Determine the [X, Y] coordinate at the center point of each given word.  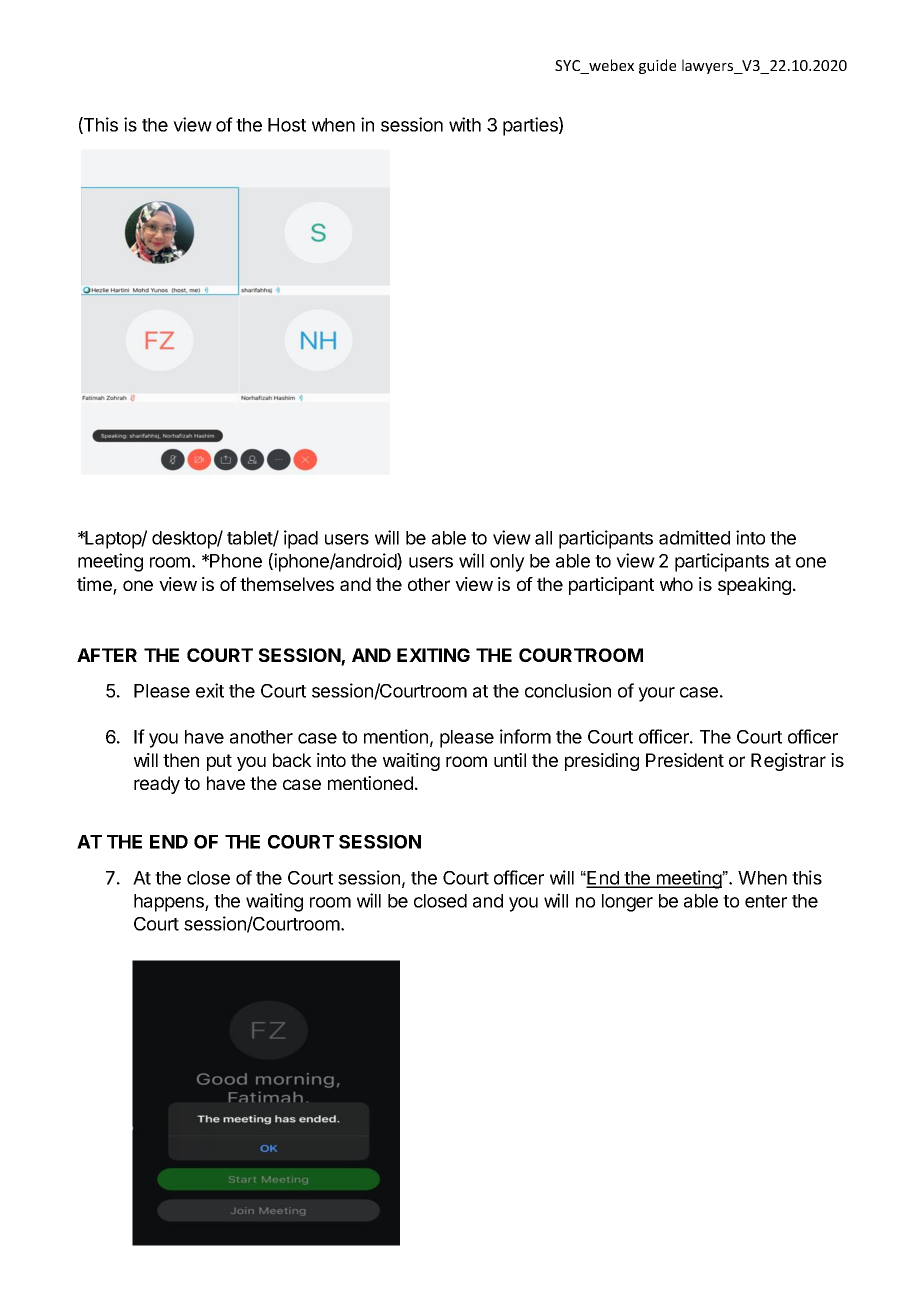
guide [657, 66]
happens [170, 903]
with [465, 124]
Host [287, 125]
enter [766, 901]
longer [627, 903]
